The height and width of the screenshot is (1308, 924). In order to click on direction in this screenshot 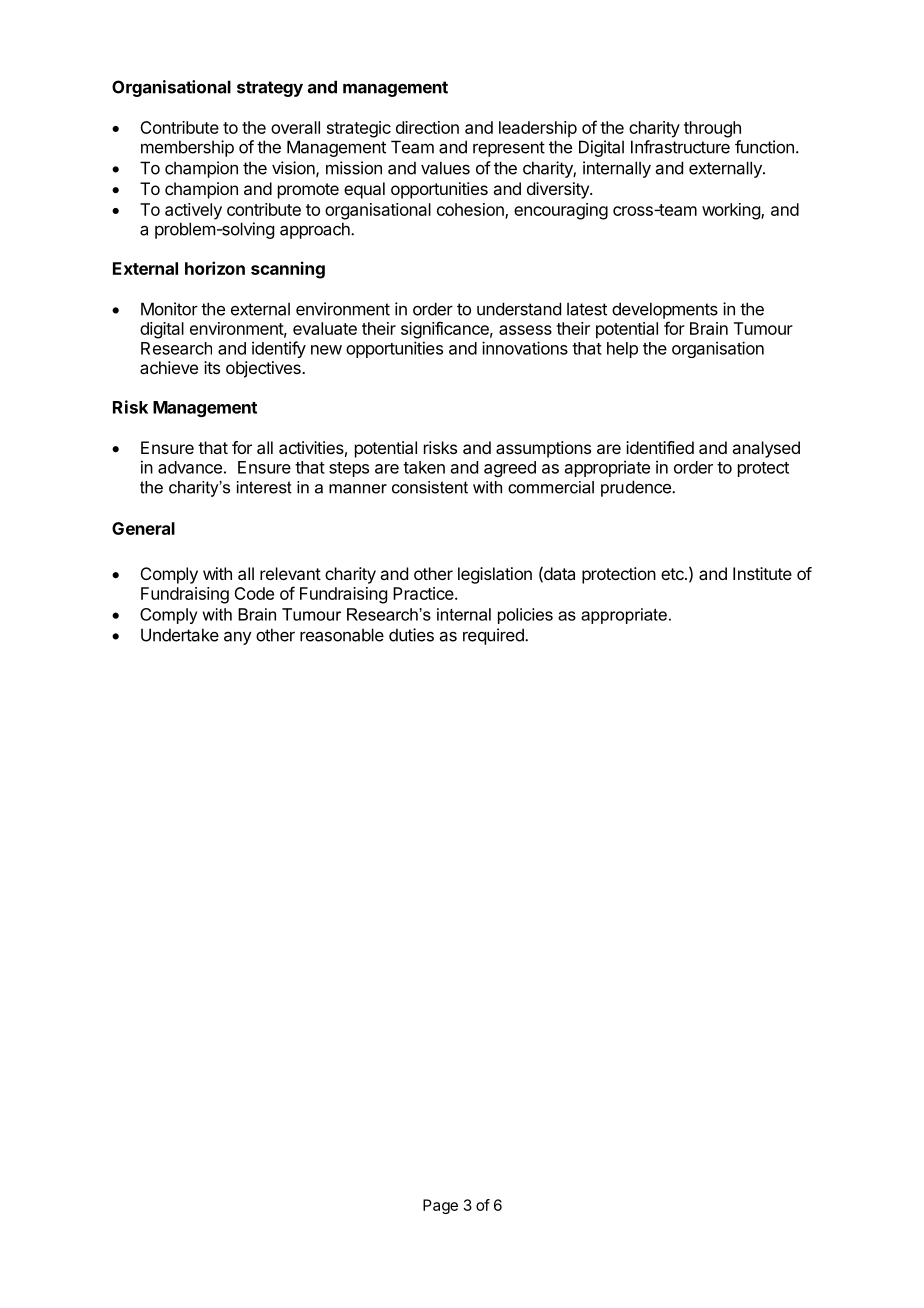, I will do `click(427, 127)`.
